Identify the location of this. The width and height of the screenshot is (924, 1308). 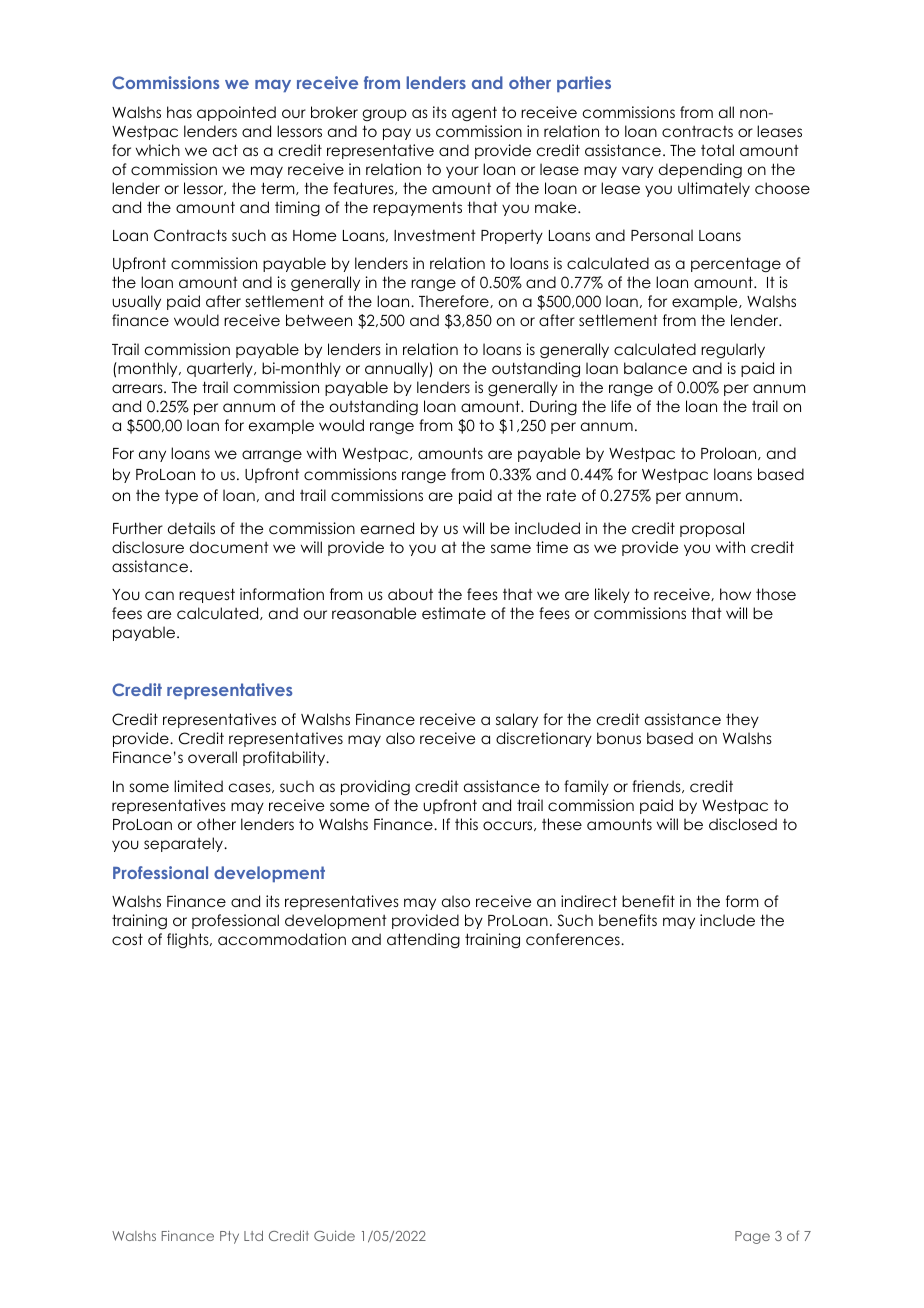
(466, 824).
